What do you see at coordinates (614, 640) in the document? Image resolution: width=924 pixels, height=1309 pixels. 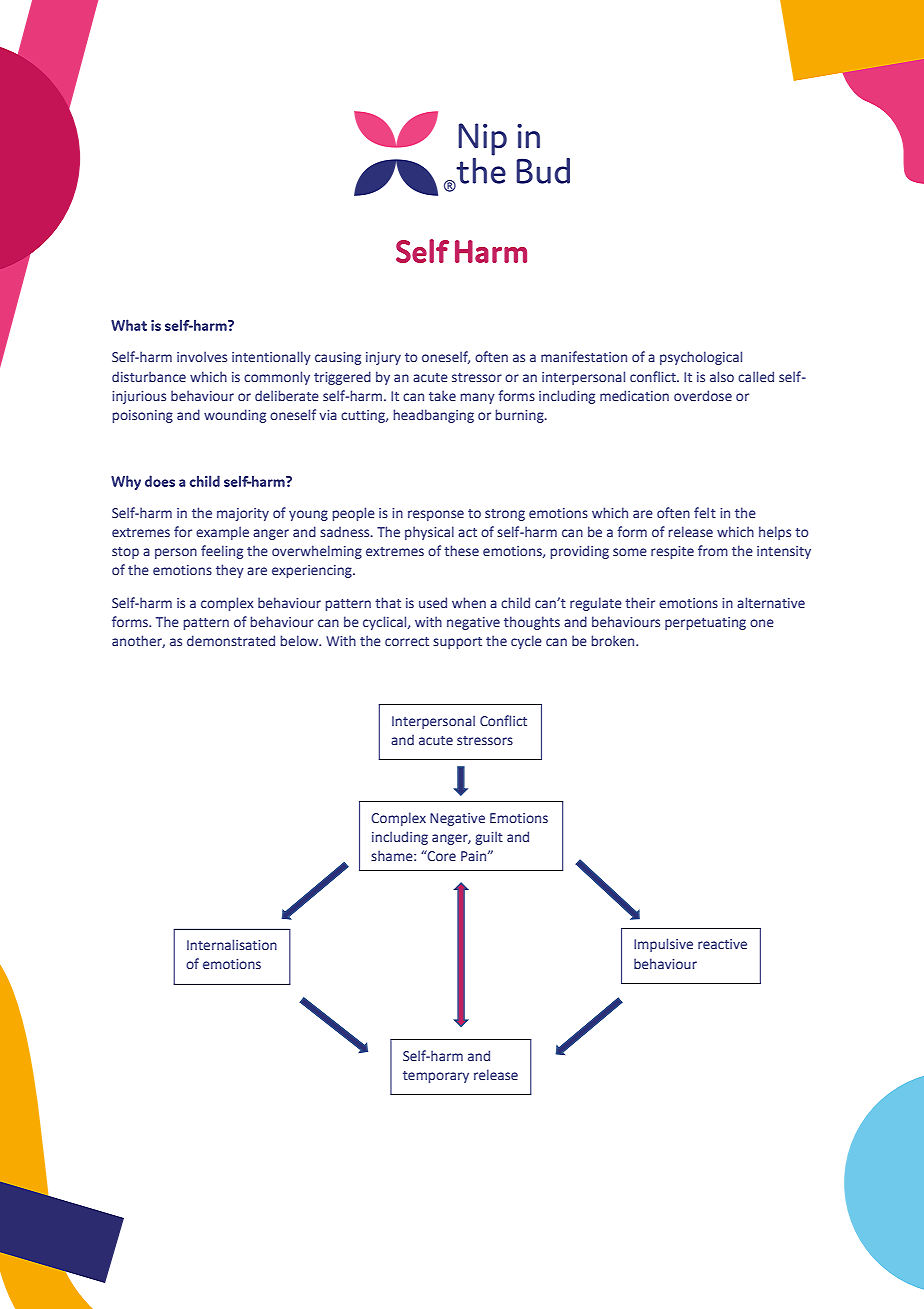 I see `broken` at bounding box center [614, 640].
